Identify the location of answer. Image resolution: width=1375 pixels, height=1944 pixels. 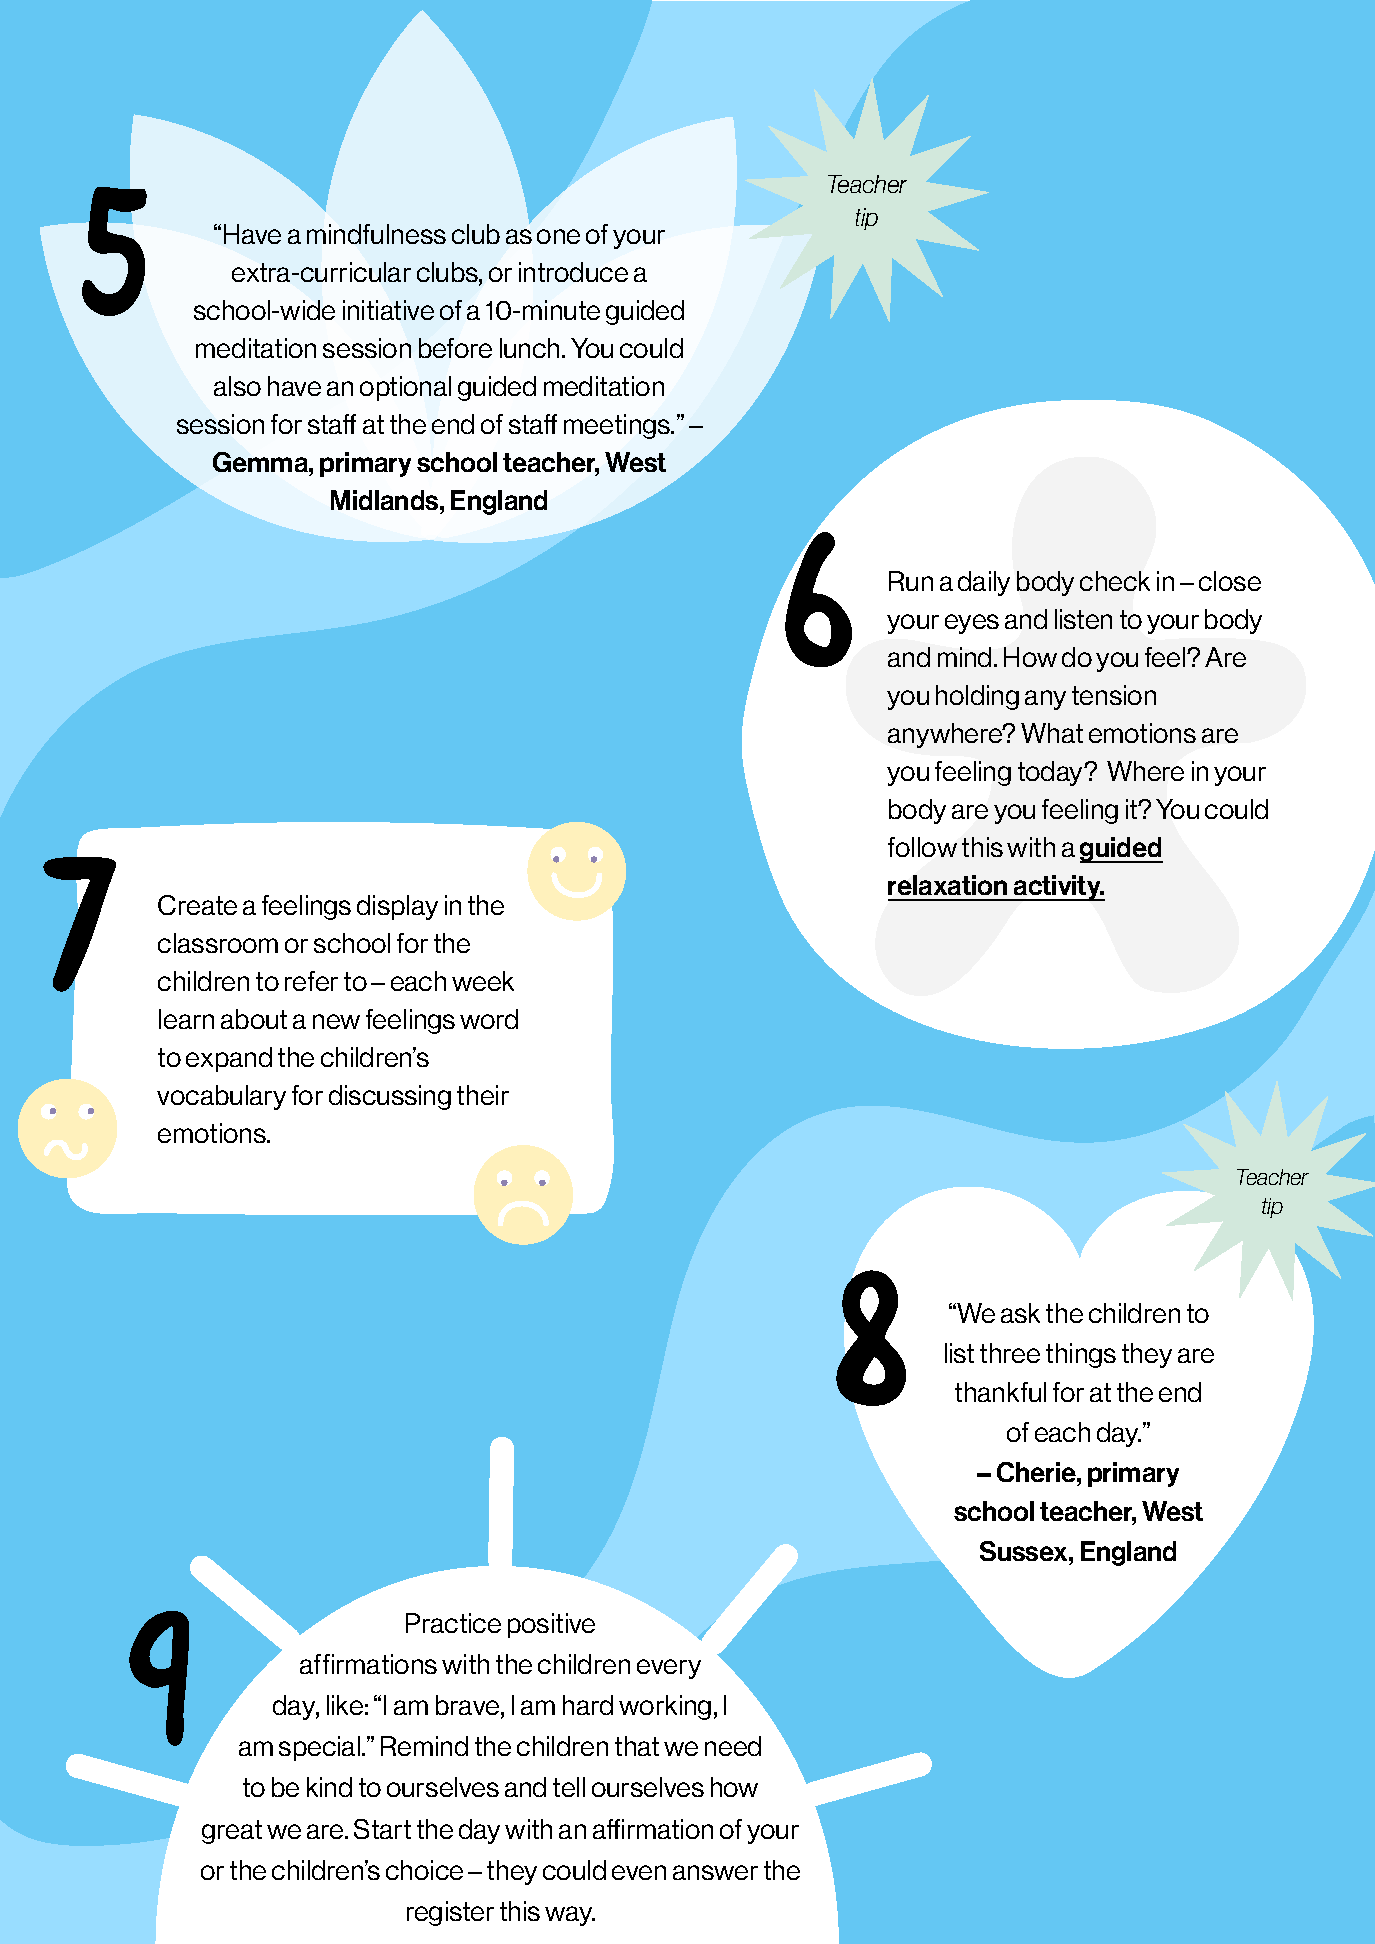
(715, 1872).
